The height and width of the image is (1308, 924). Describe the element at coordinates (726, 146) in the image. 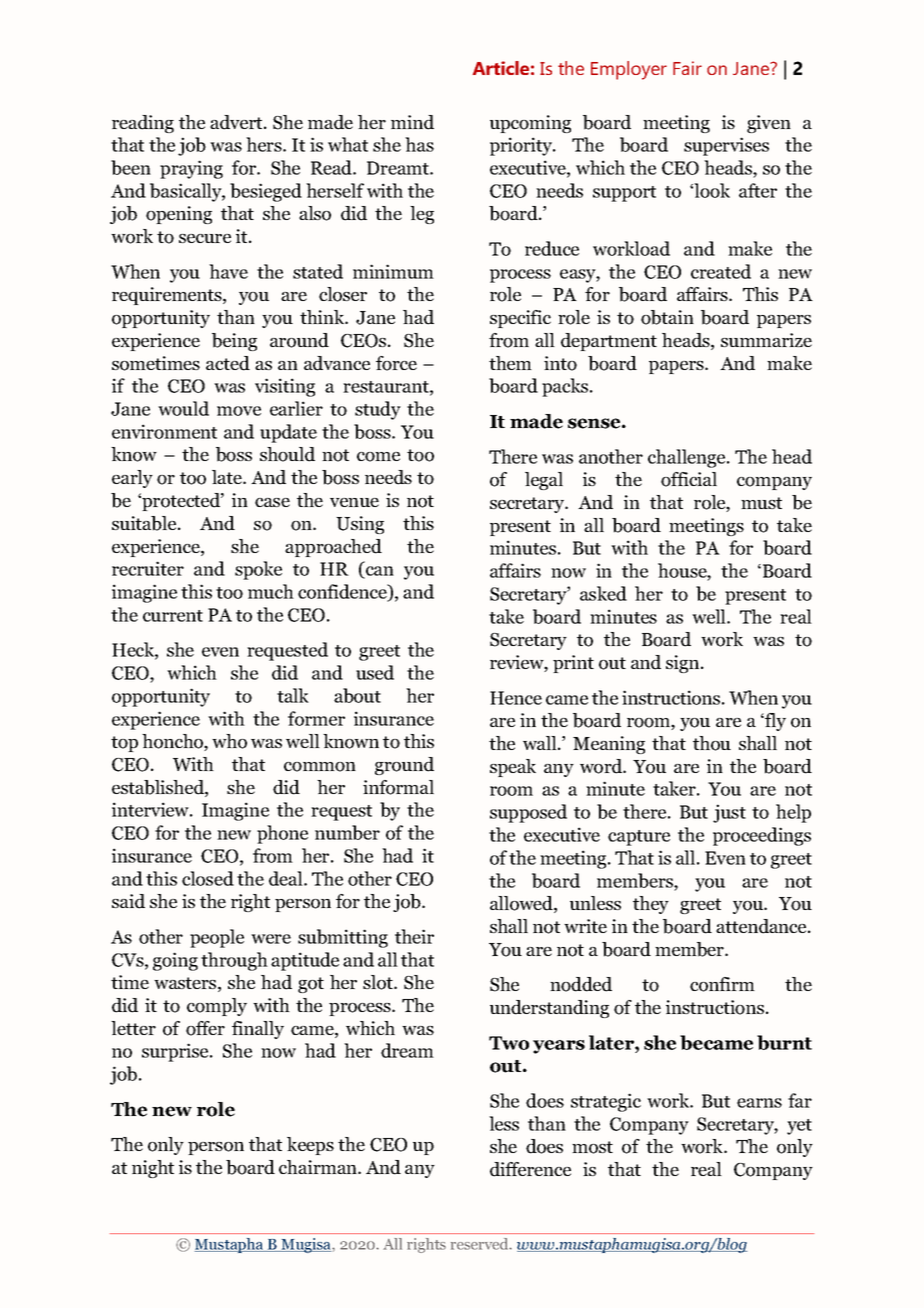

I see `supervises` at that location.
